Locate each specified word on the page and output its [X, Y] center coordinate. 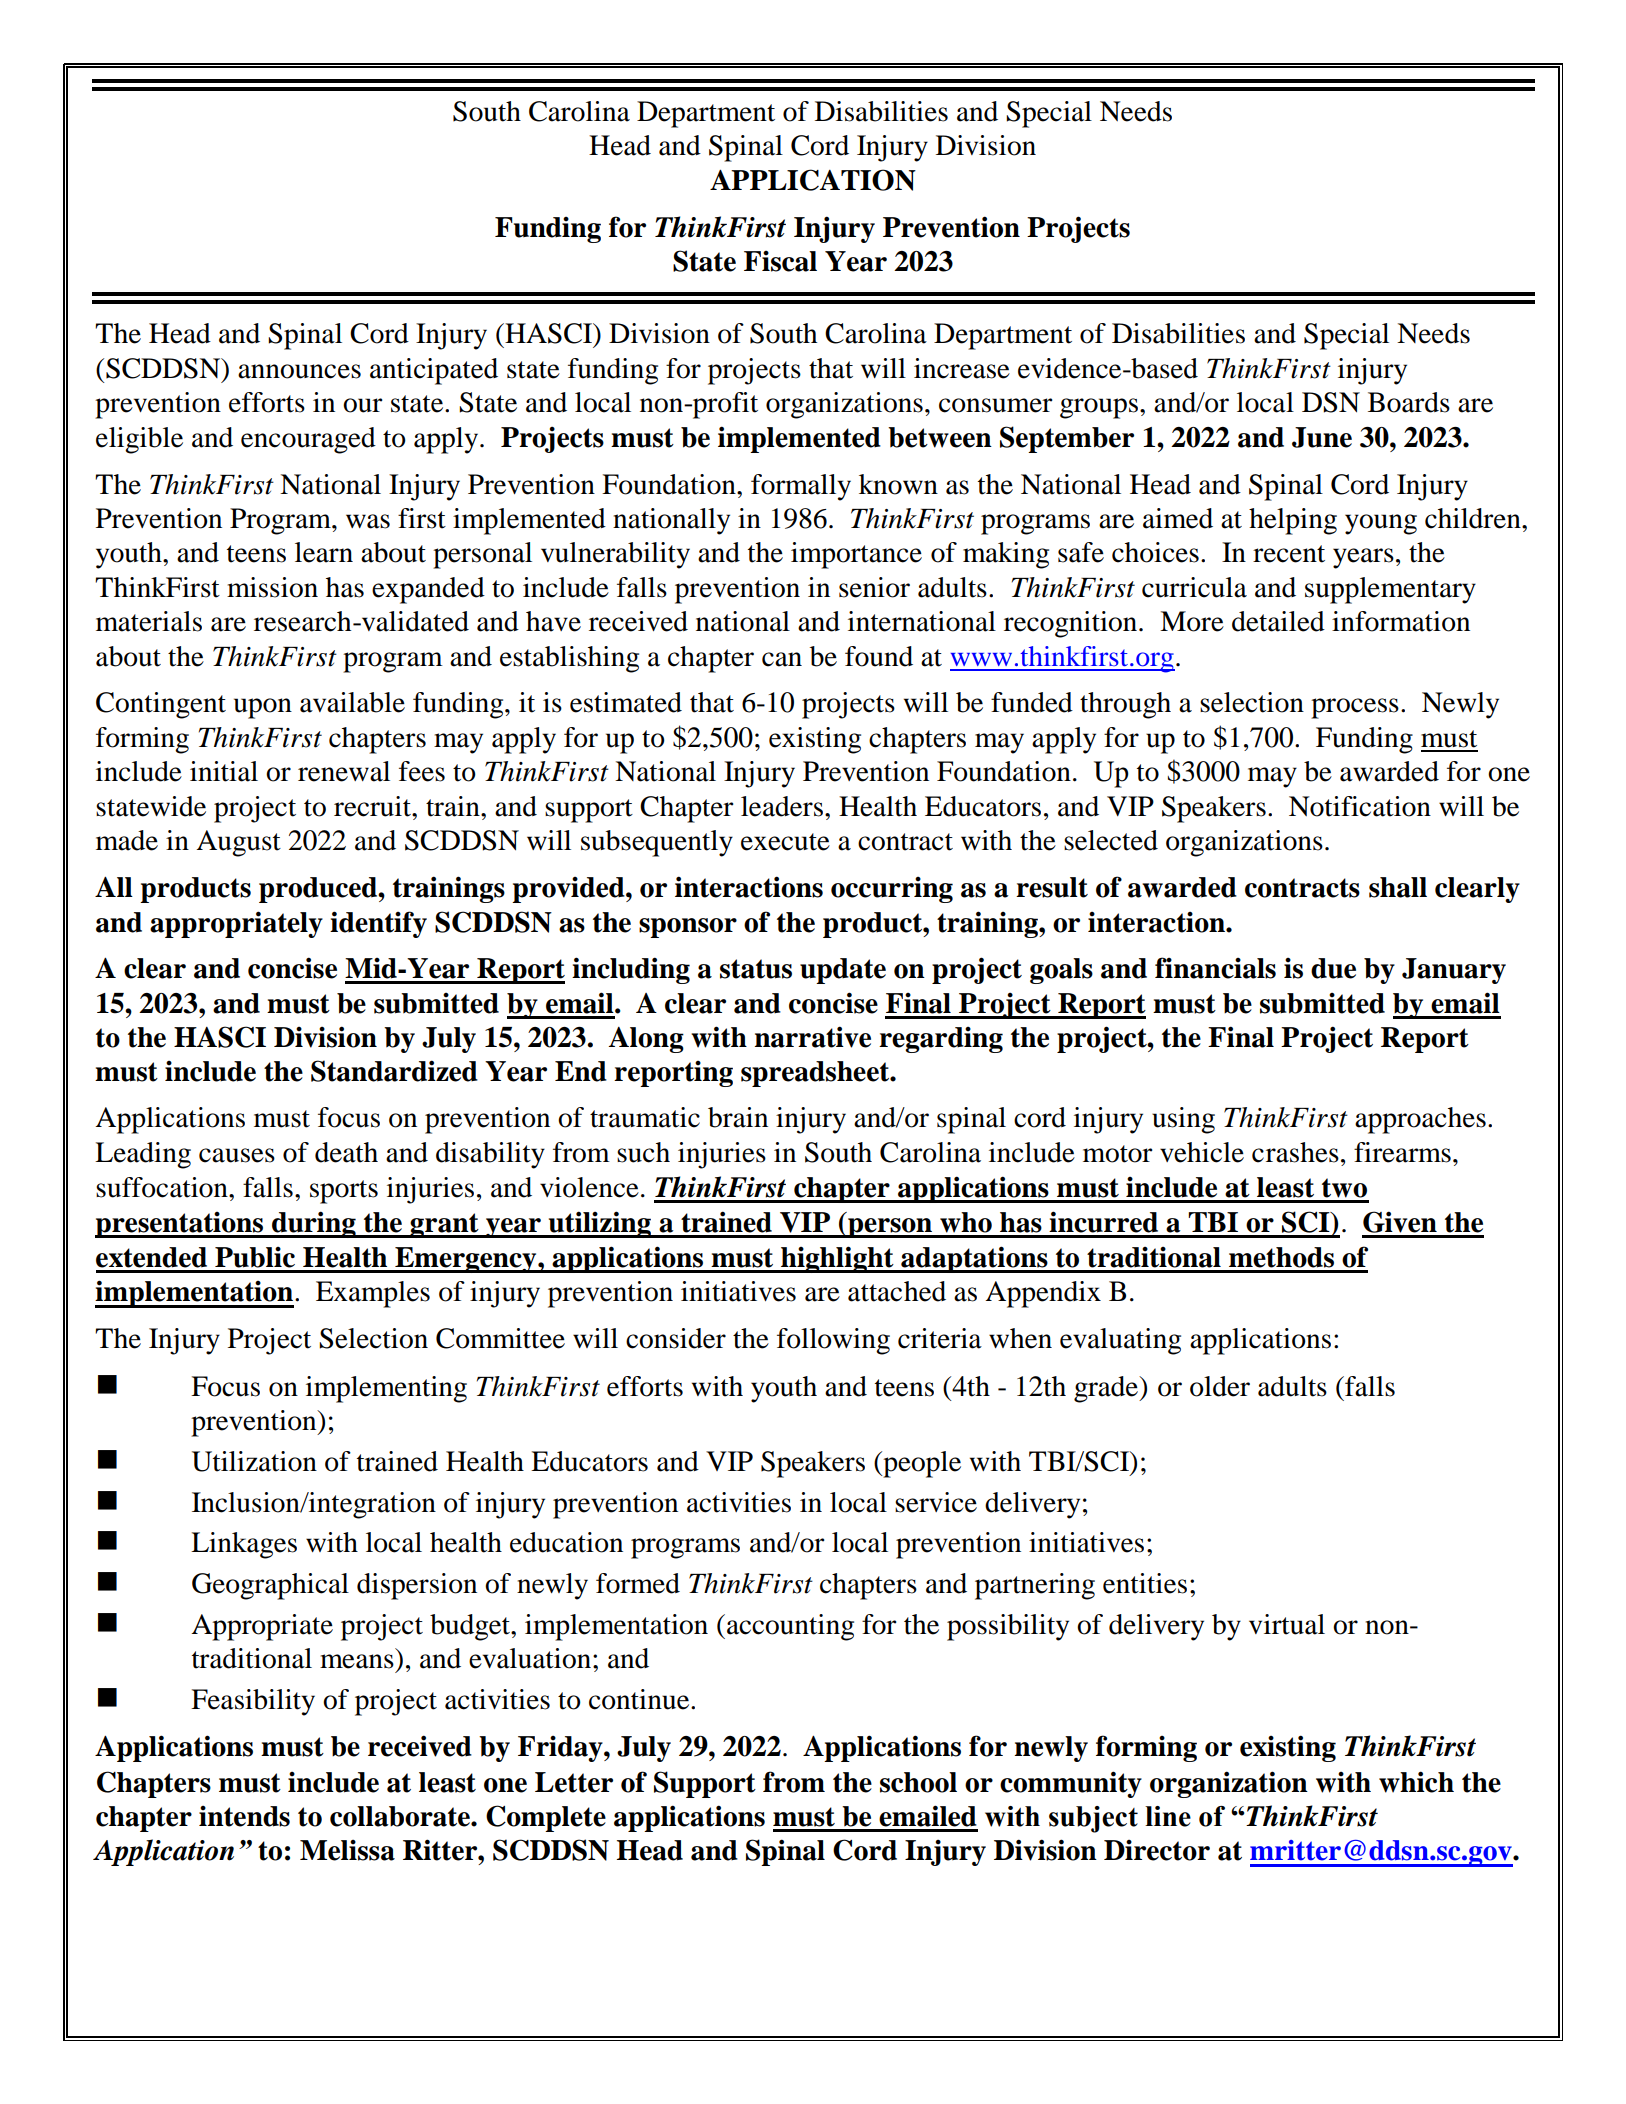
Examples [373, 1294]
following [833, 1341]
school [918, 1782]
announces [299, 371]
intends [244, 1816]
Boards [1409, 402]
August [238, 843]
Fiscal [780, 261]
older [1220, 1386]
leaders [782, 806]
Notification [1360, 806]
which [1416, 1782]
